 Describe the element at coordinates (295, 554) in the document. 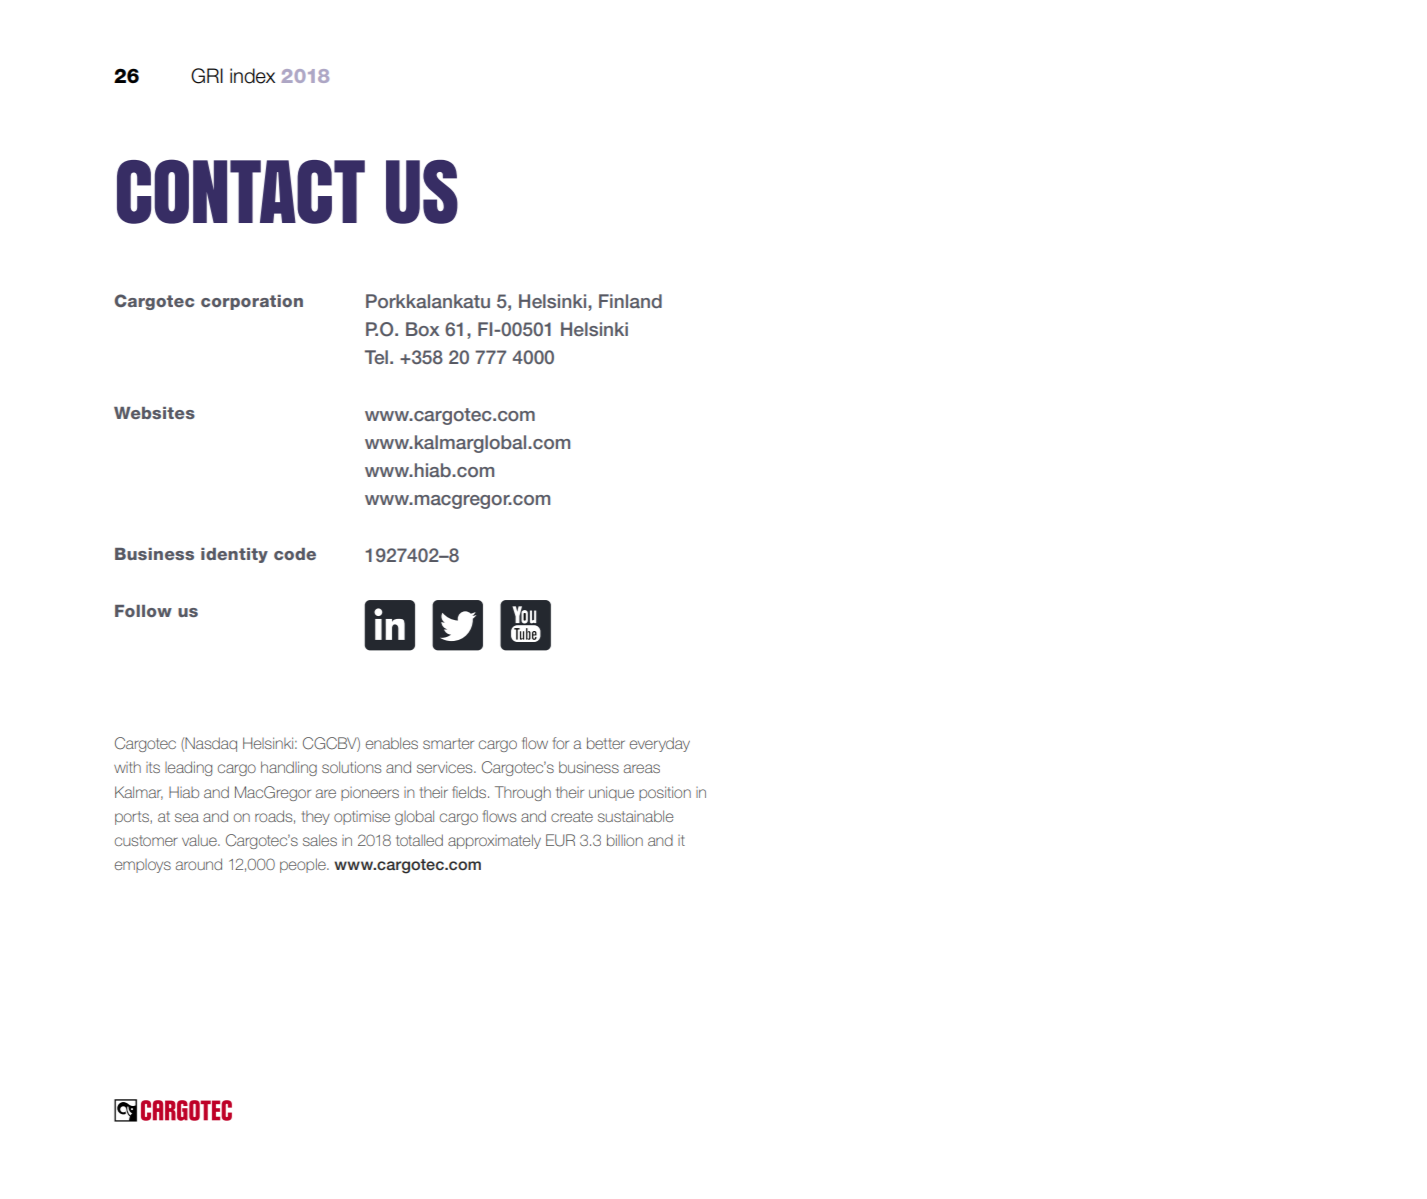

I see `code` at that location.
